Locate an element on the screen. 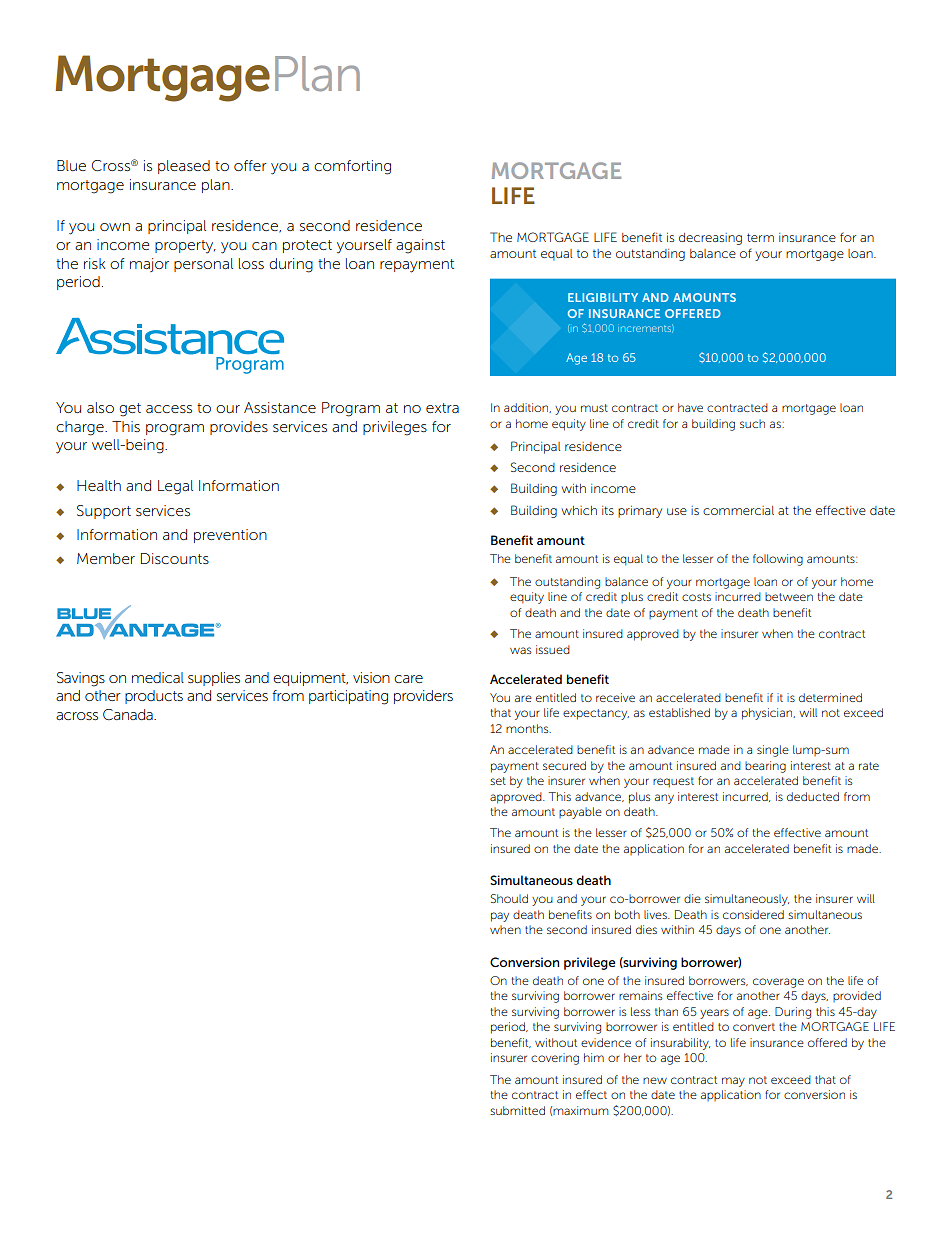 The image size is (952, 1233). pleased is located at coordinates (184, 167).
